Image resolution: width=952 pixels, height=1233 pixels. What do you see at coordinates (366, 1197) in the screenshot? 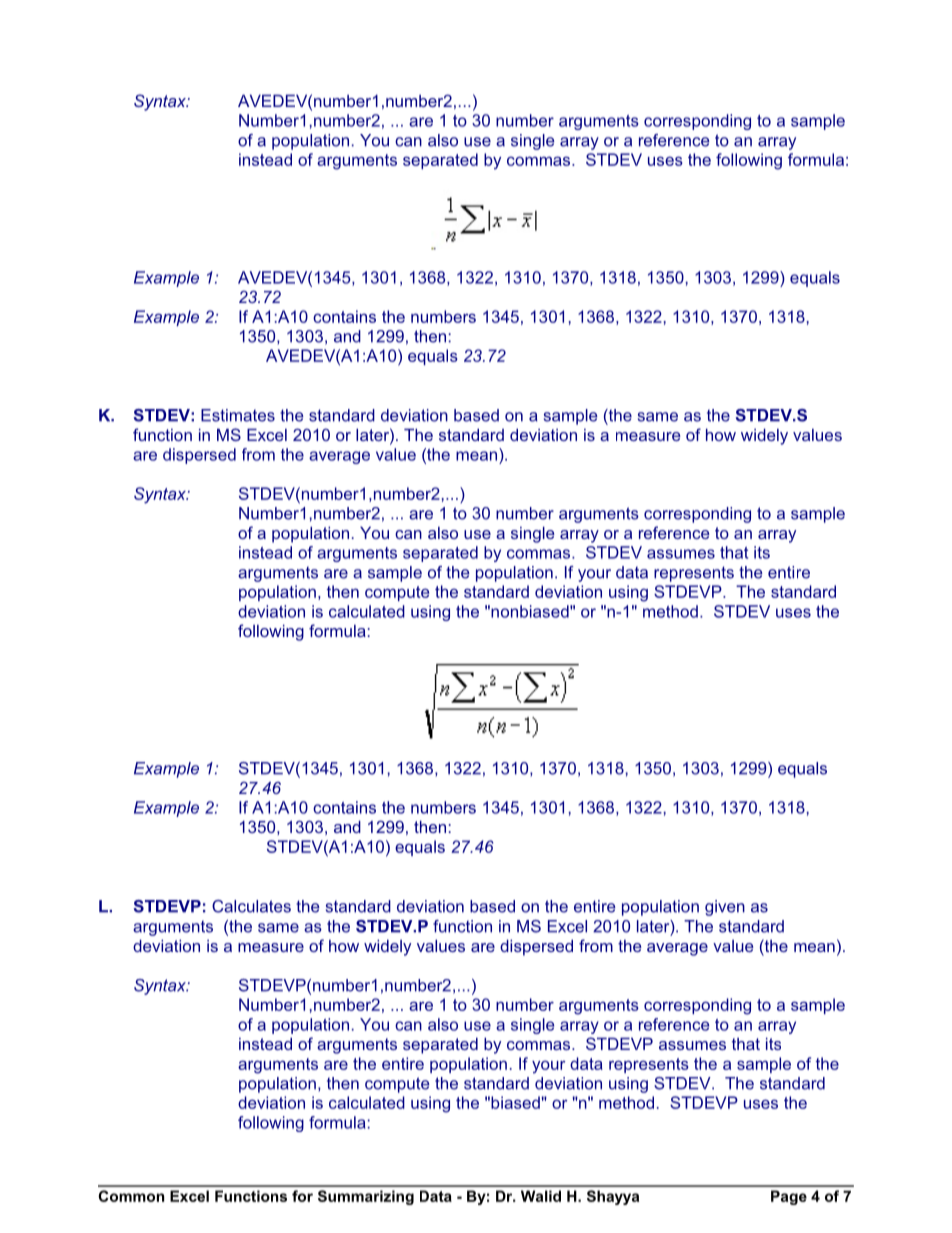
I see `Summarizing` at bounding box center [366, 1197].
